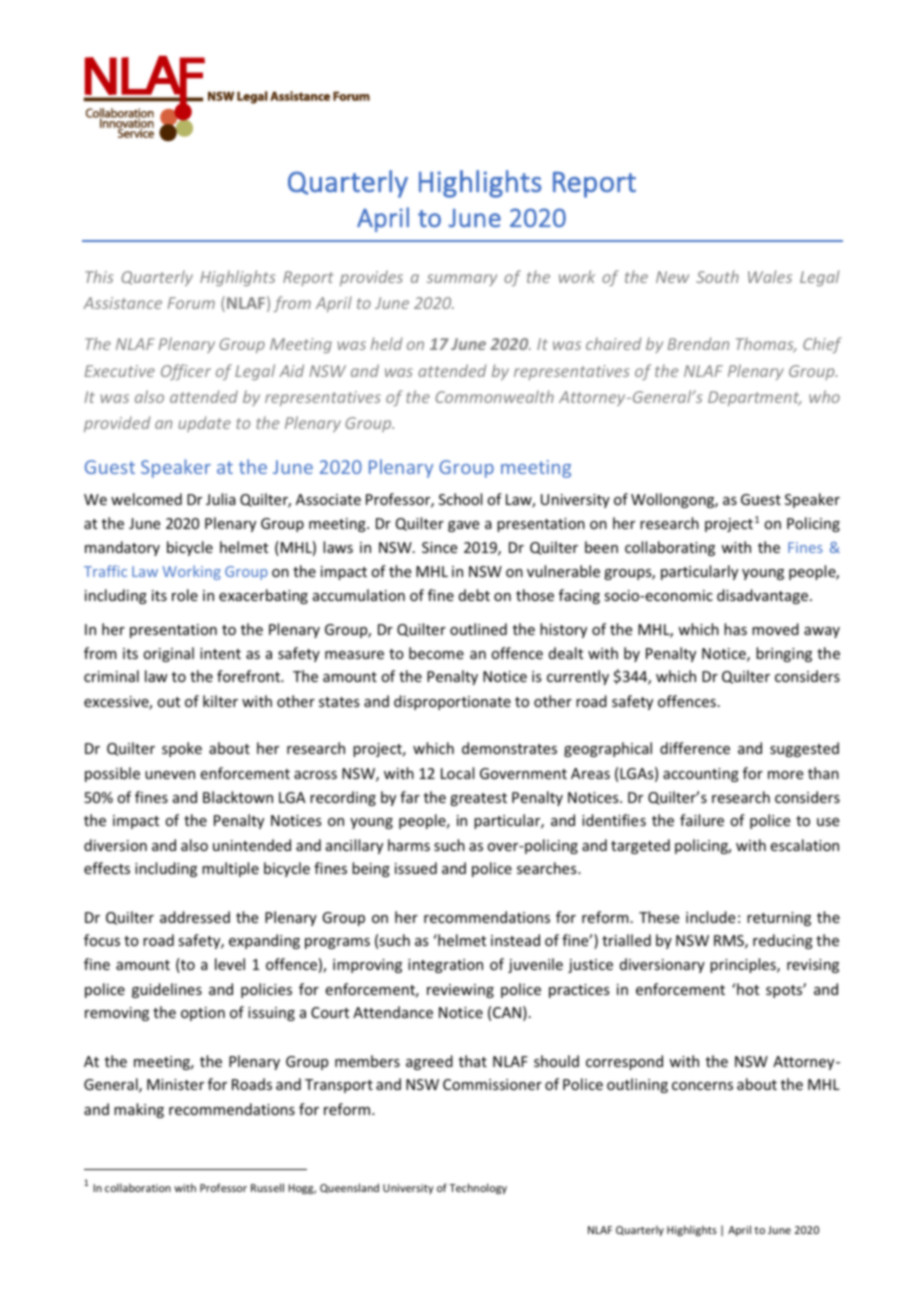 The height and width of the image is (1308, 924). I want to click on issued, so click(416, 868).
